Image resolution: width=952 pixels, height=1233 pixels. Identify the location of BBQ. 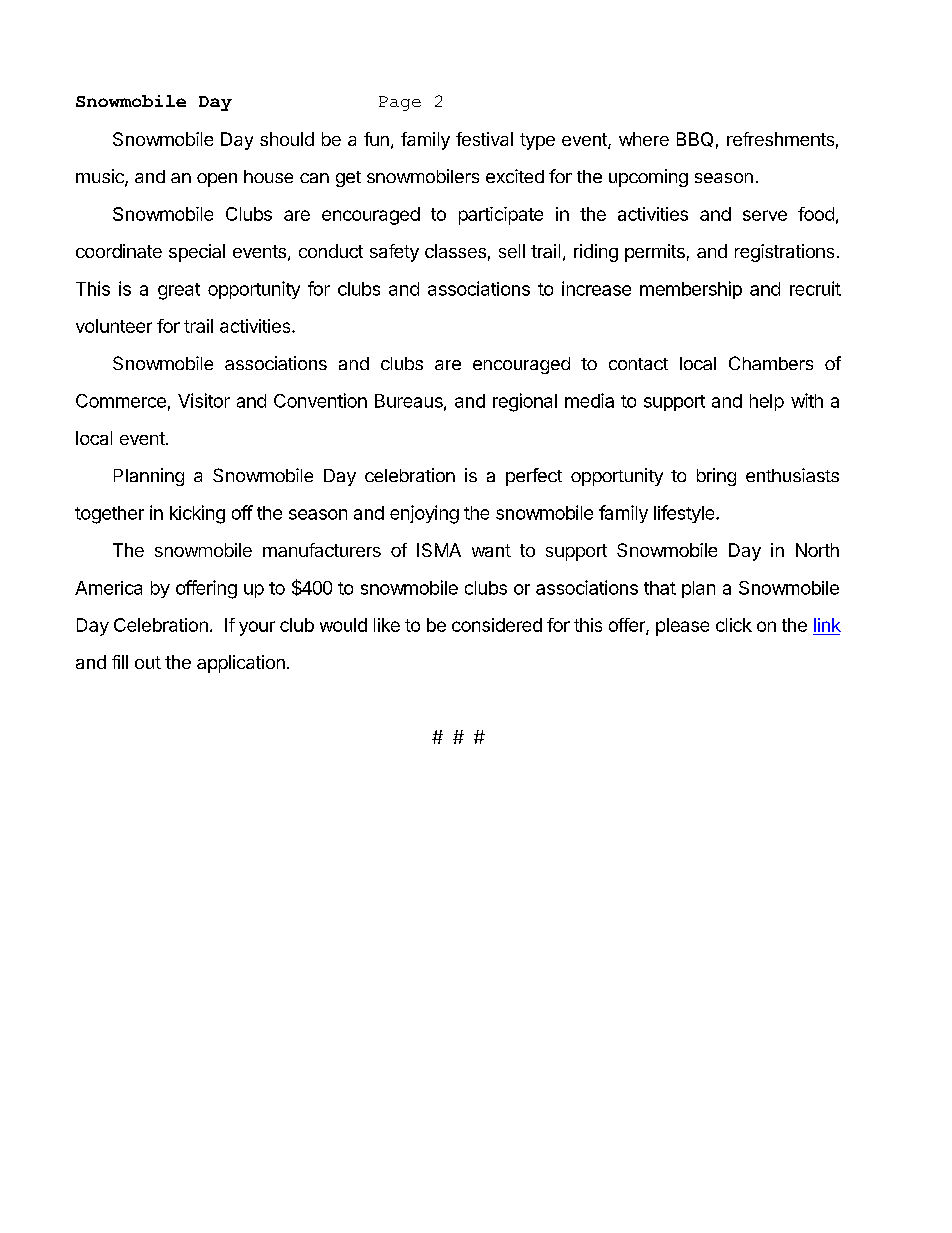
(695, 139).
